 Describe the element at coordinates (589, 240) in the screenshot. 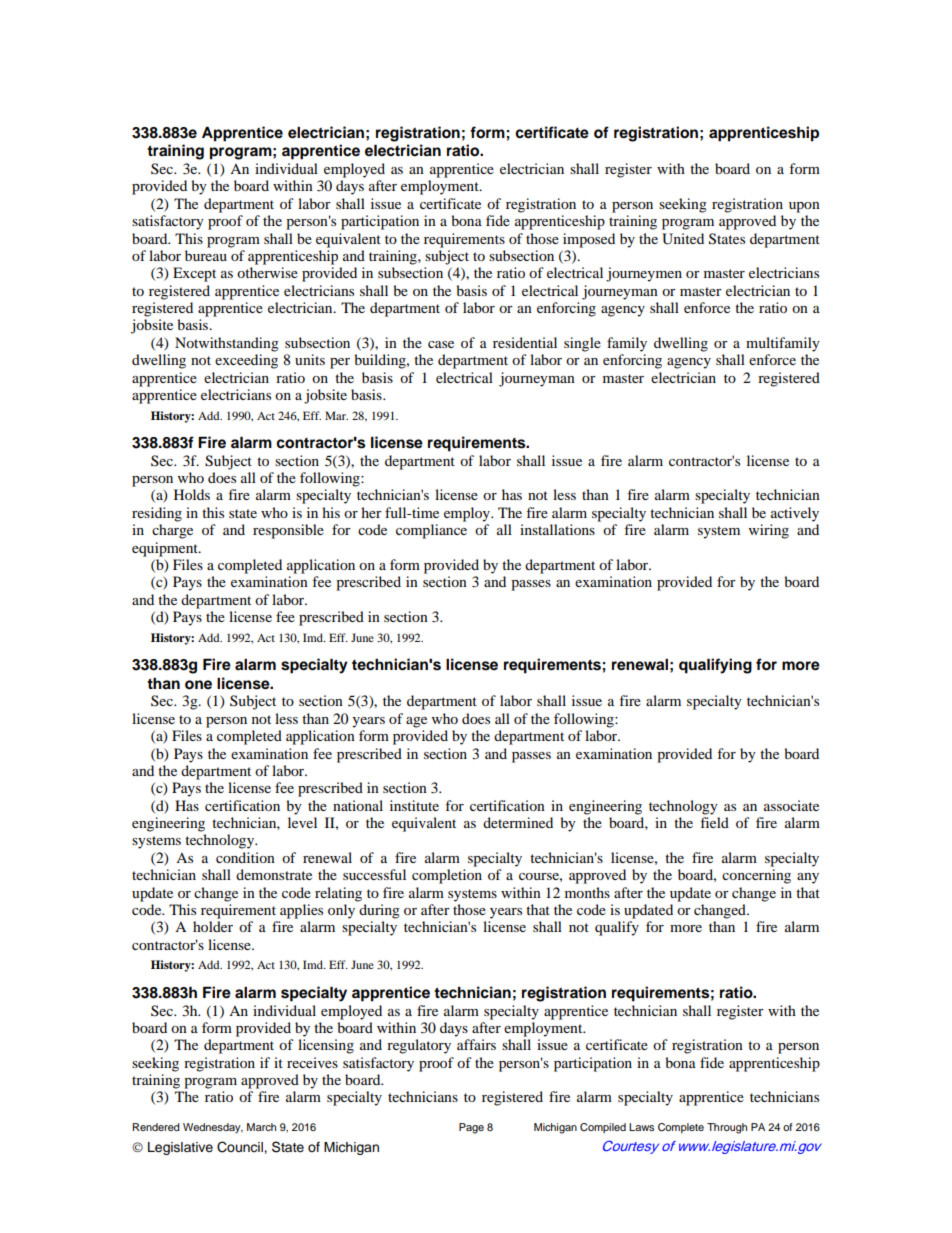

I see `imposed` at that location.
